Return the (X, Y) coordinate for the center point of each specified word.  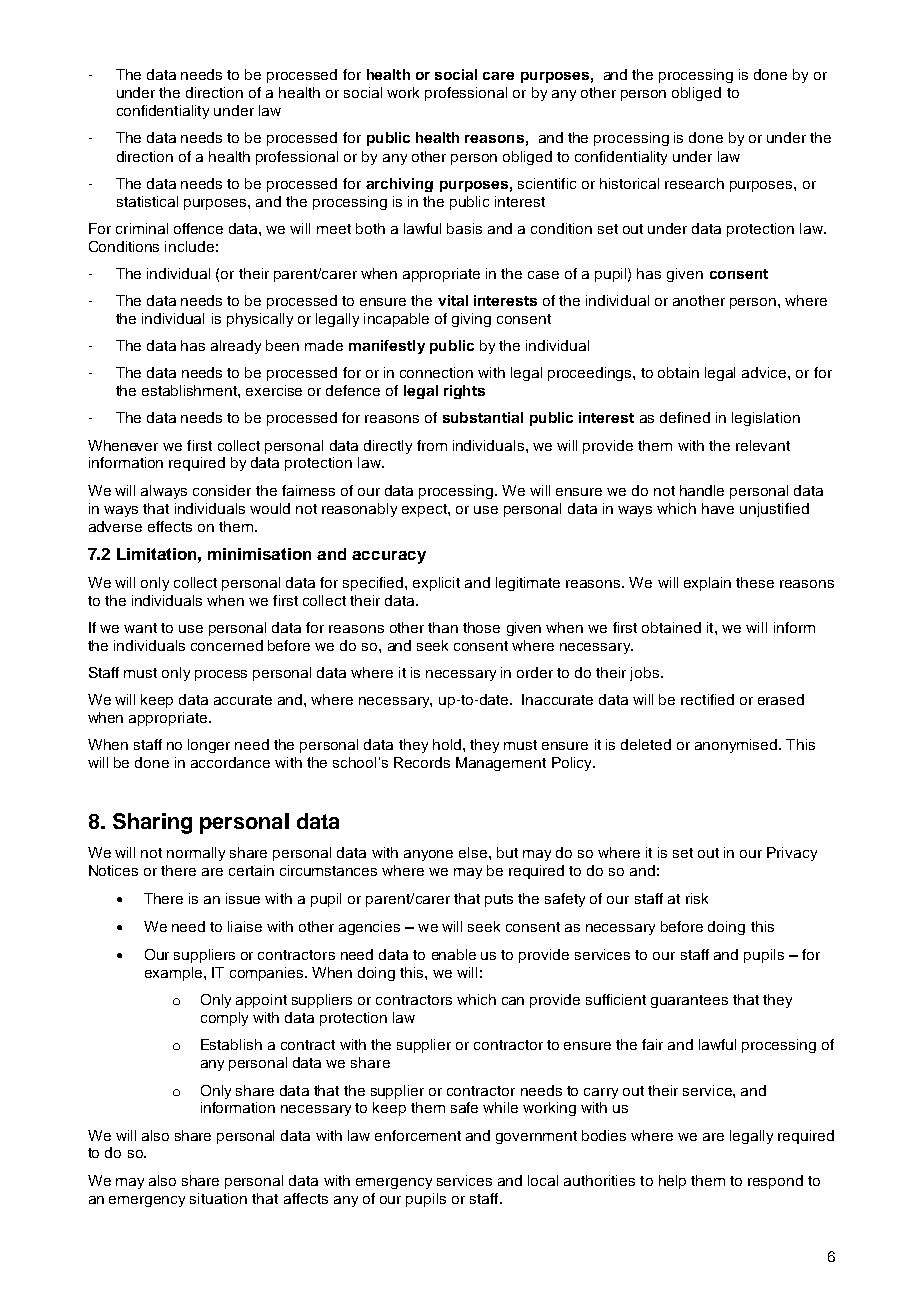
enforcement (418, 1135)
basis (464, 228)
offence (198, 228)
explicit (436, 584)
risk (697, 898)
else (473, 852)
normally (196, 854)
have (718, 508)
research (694, 183)
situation (218, 1198)
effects (170, 526)
